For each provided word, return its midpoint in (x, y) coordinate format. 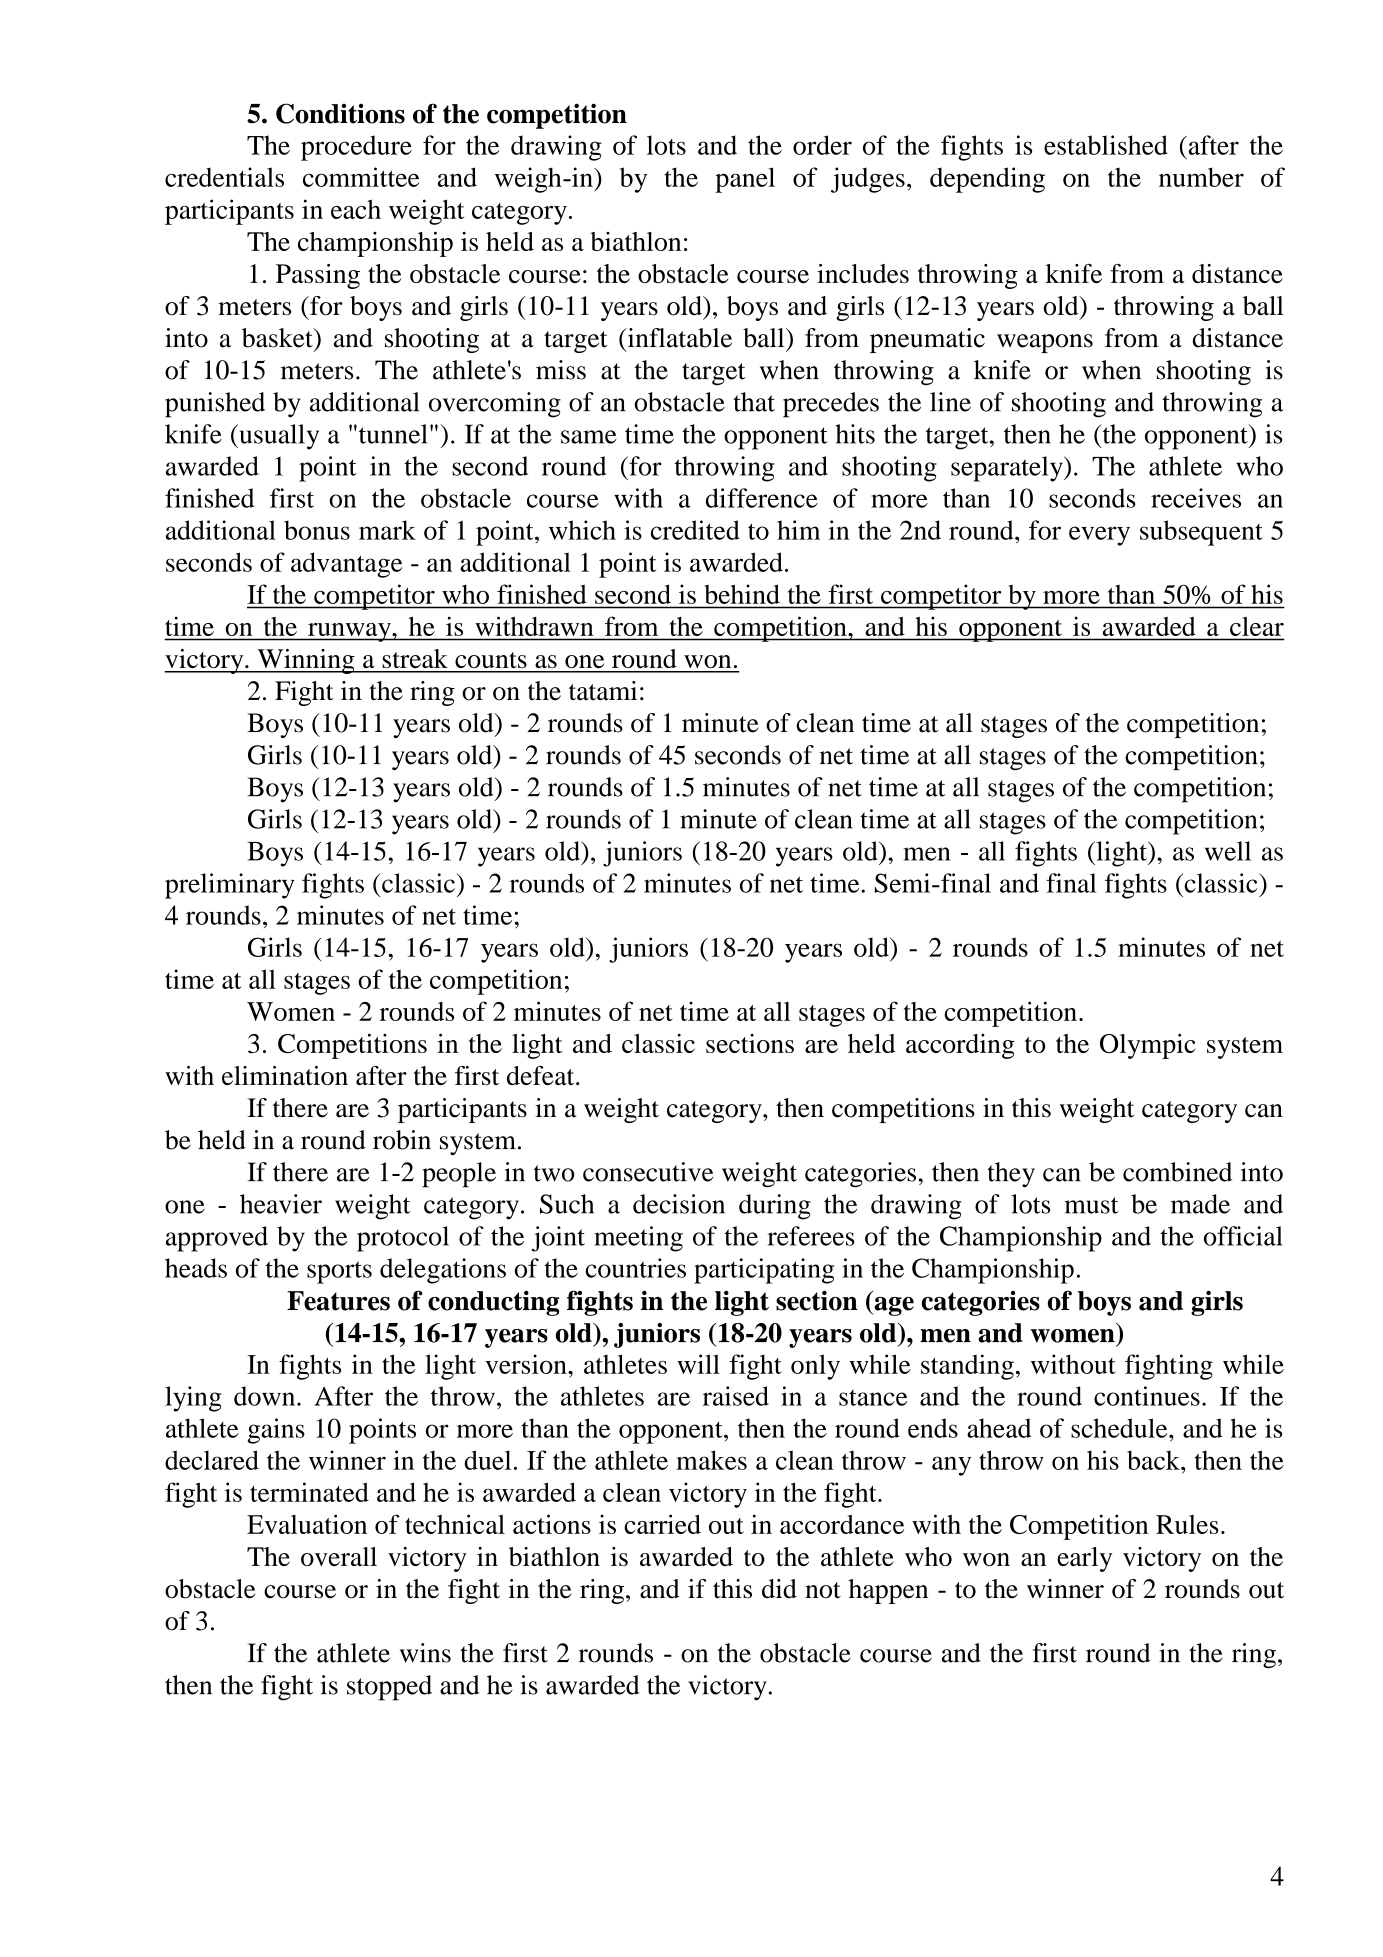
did (779, 1589)
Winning (306, 661)
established (1106, 145)
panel (745, 180)
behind (742, 594)
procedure (356, 148)
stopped (389, 1688)
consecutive (648, 1172)
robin (402, 1140)
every (1099, 536)
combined (1177, 1172)
